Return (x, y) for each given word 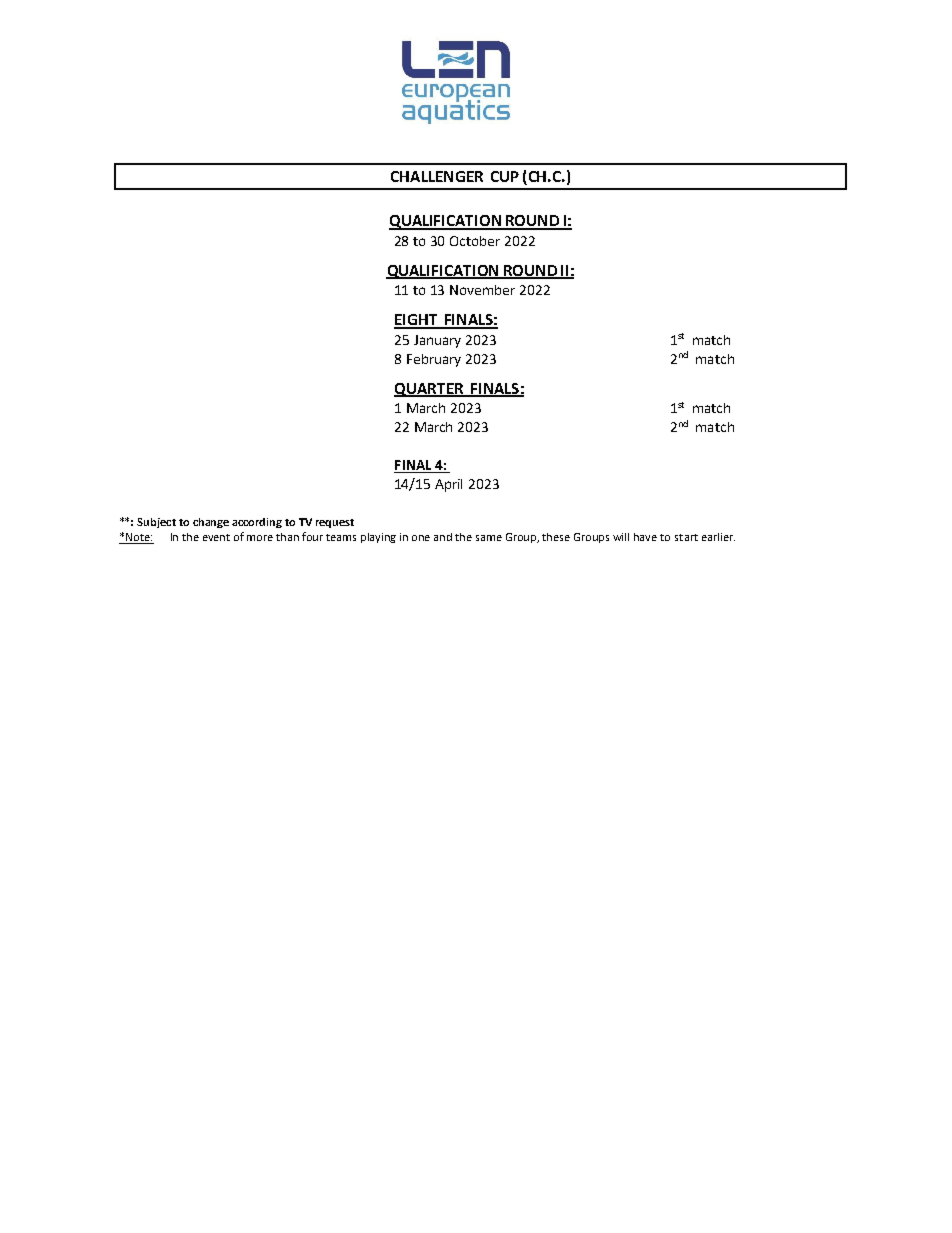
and (443, 537)
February (434, 360)
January (437, 341)
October (475, 241)
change (211, 523)
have (645, 537)
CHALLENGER (437, 176)
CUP (505, 176)
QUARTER (430, 390)
